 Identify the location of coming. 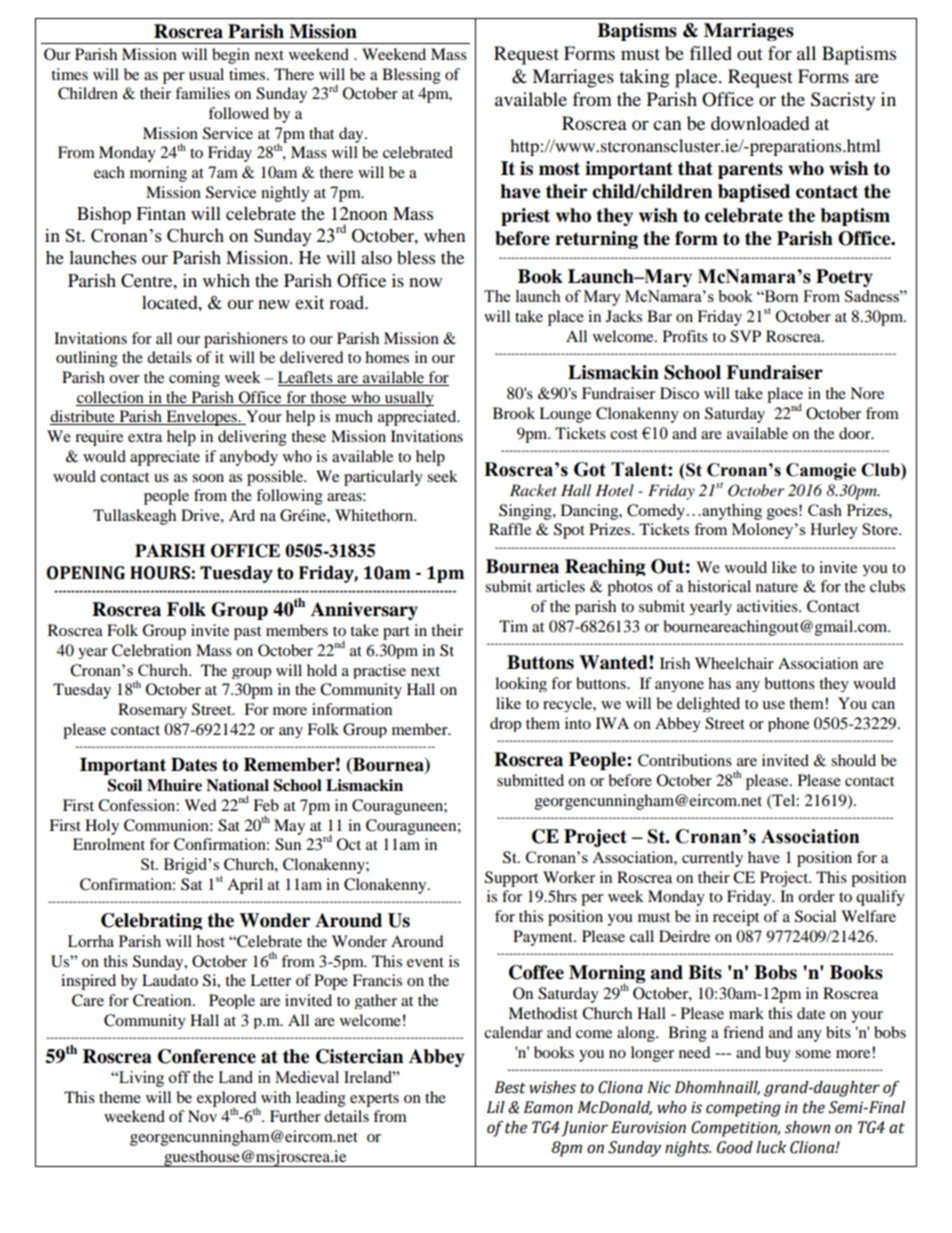
(194, 379).
